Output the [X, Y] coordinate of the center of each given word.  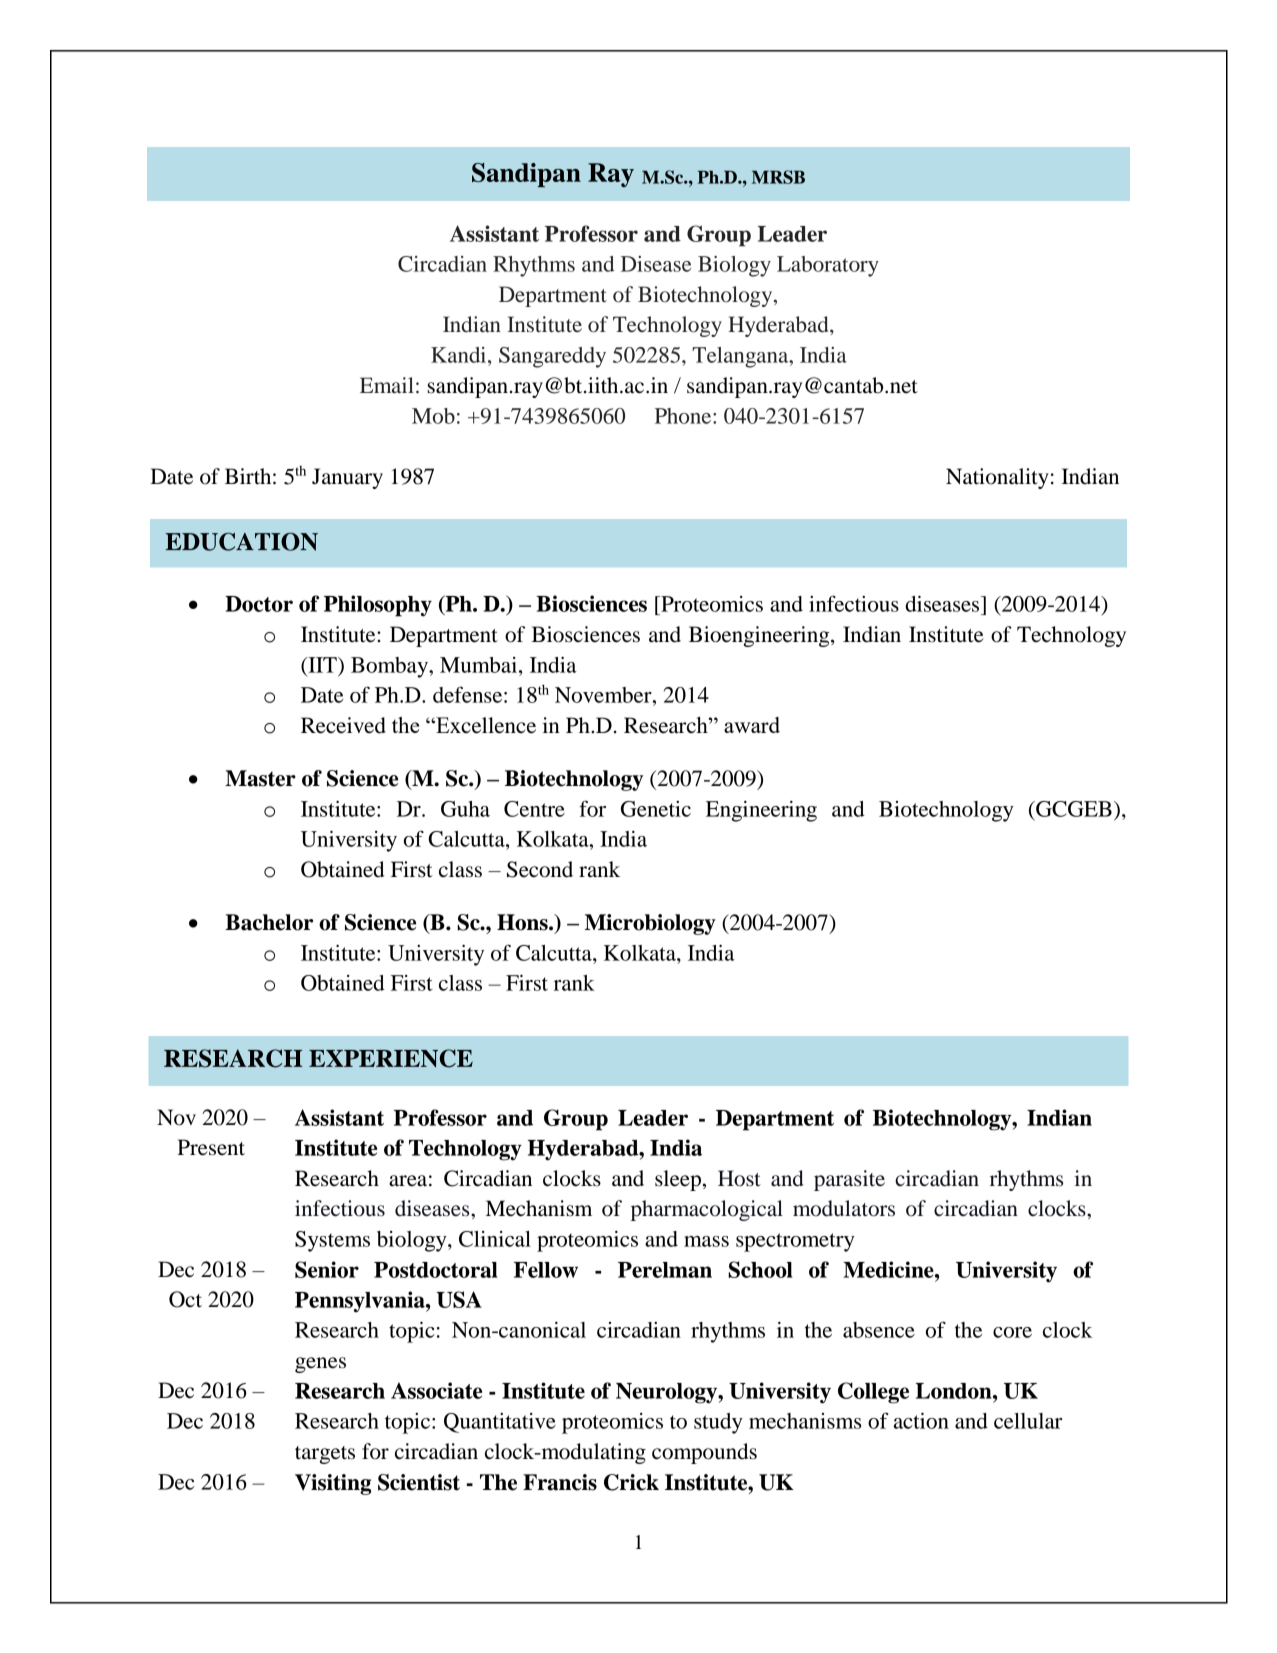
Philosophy [378, 606]
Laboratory [828, 266]
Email [387, 385]
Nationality [997, 478]
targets [325, 1455]
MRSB [778, 177]
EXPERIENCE [391, 1058]
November [604, 695]
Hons [523, 922]
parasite [849, 1180]
